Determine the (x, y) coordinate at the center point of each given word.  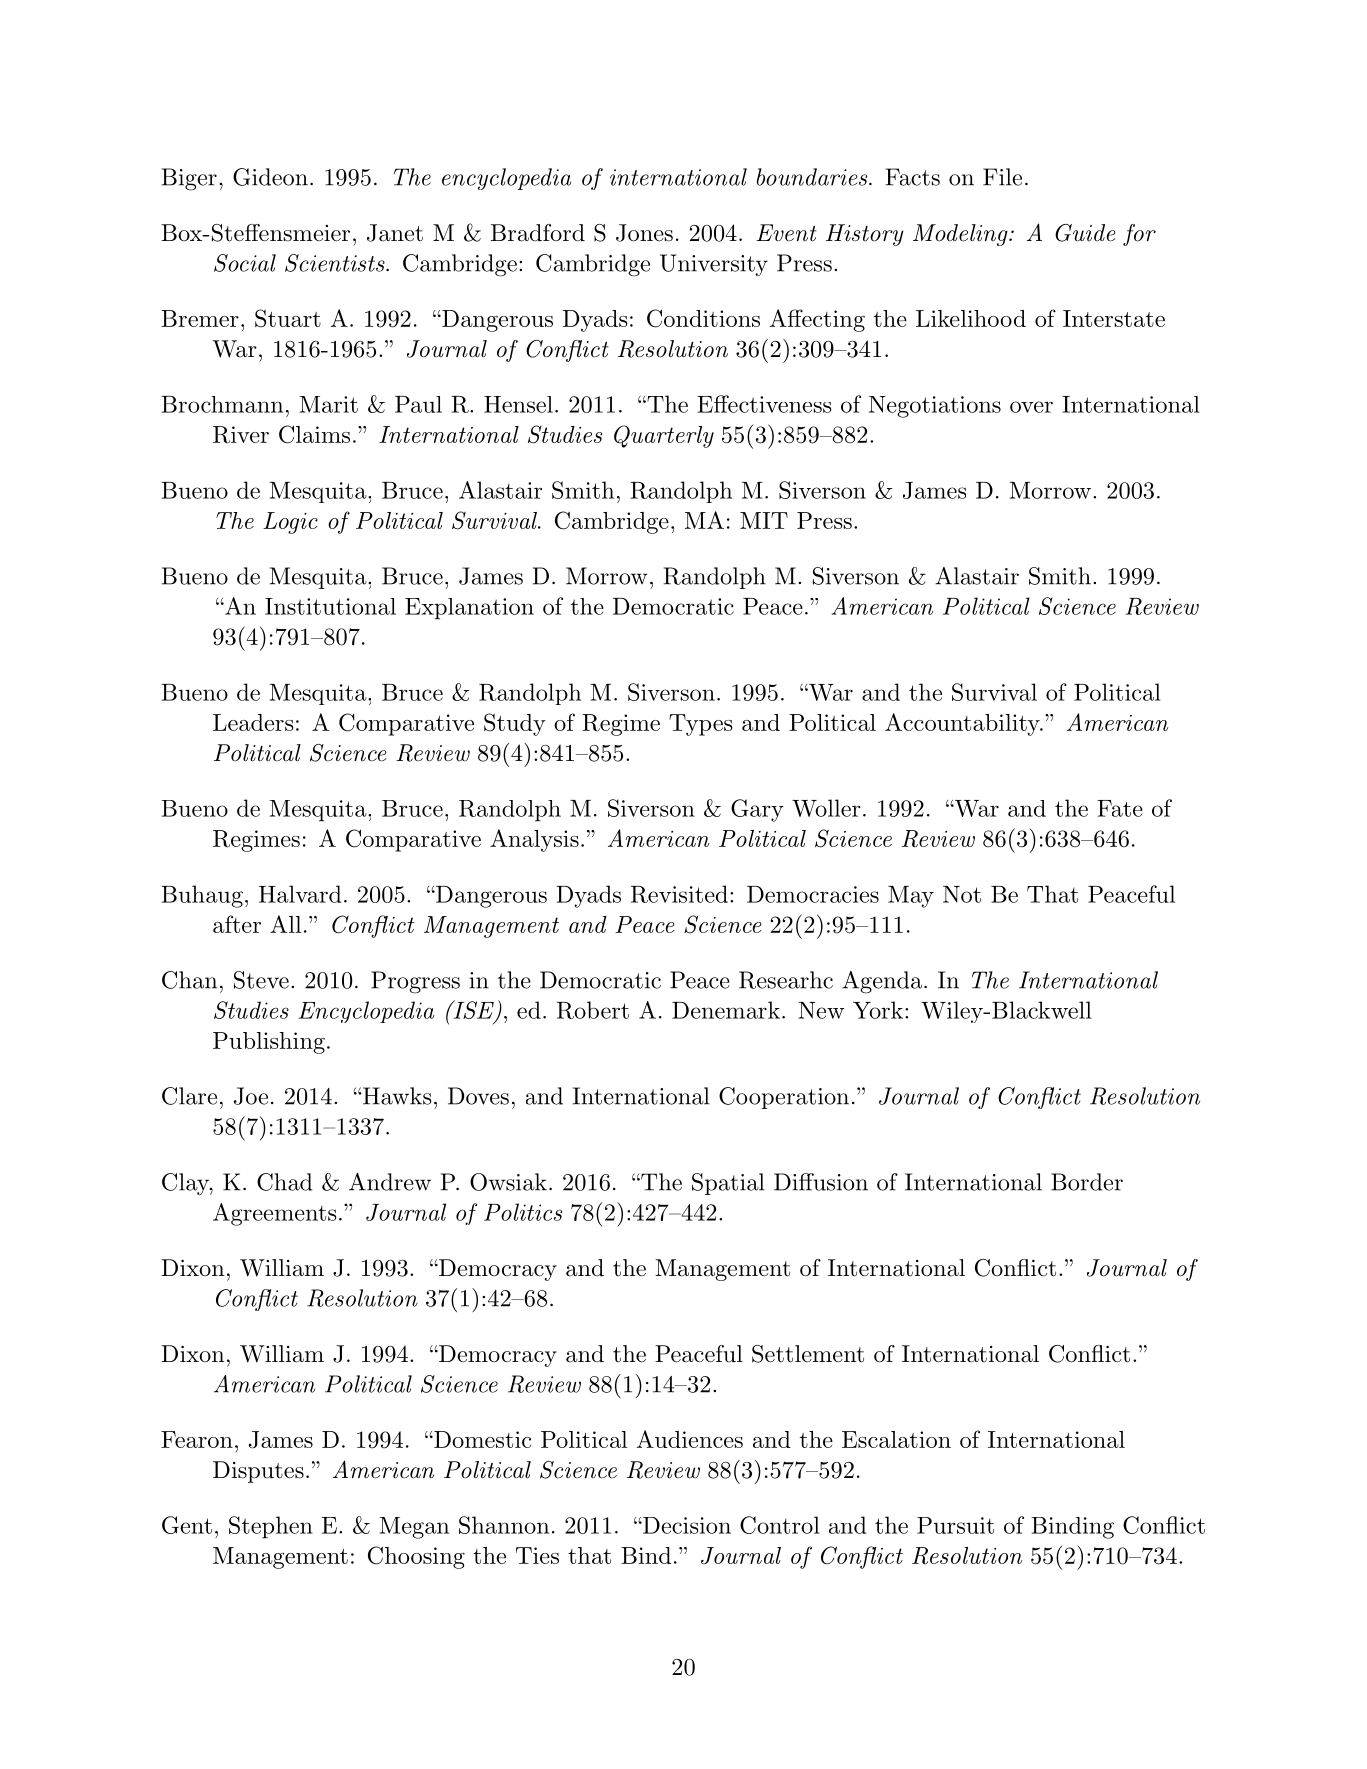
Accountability (963, 724)
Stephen (271, 1527)
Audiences (690, 1439)
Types (701, 725)
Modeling (961, 235)
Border (1087, 1182)
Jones (644, 233)
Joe (251, 1096)
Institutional (330, 606)
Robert (593, 1010)
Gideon (270, 177)
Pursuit (955, 1525)
